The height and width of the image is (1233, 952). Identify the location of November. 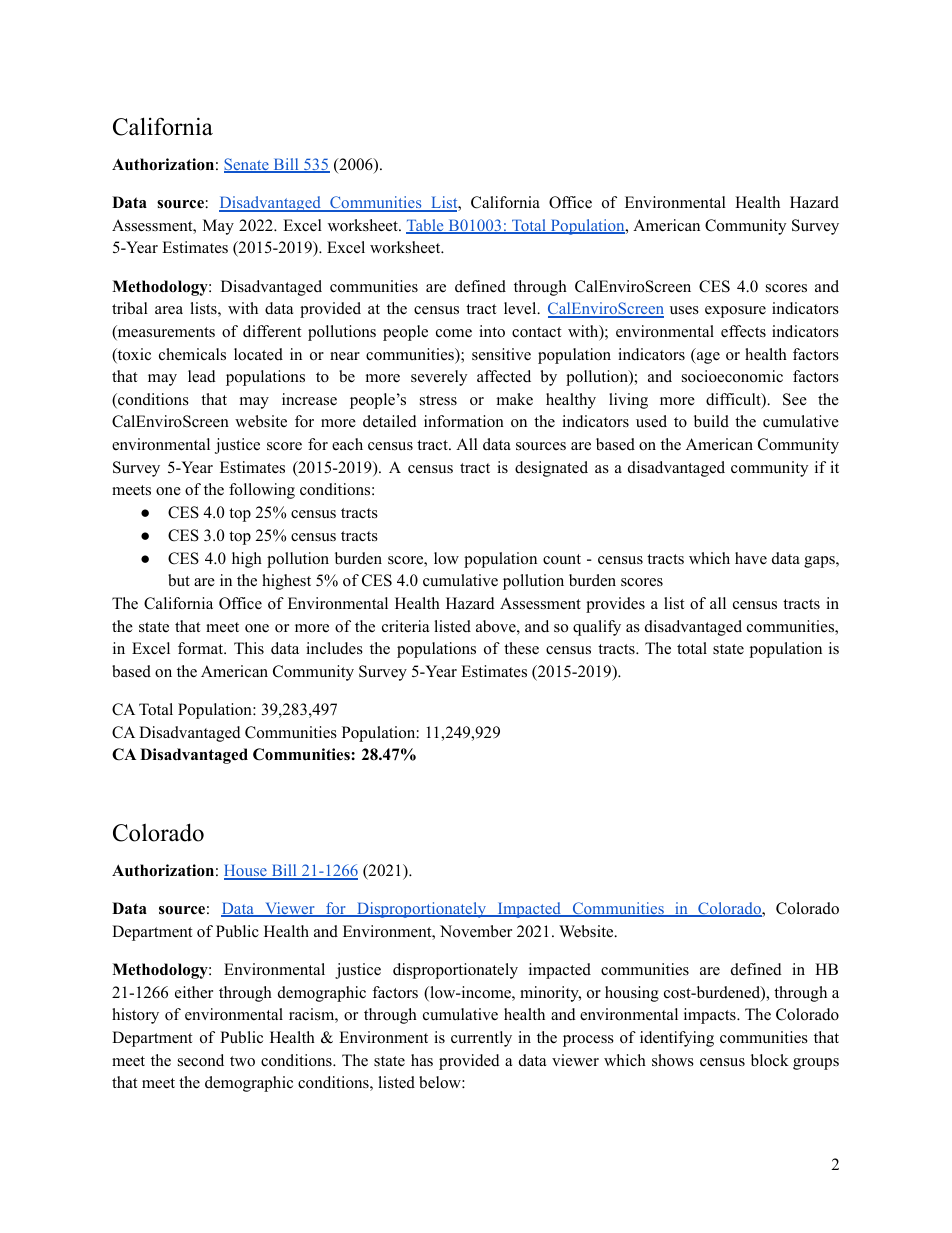
(476, 931).
